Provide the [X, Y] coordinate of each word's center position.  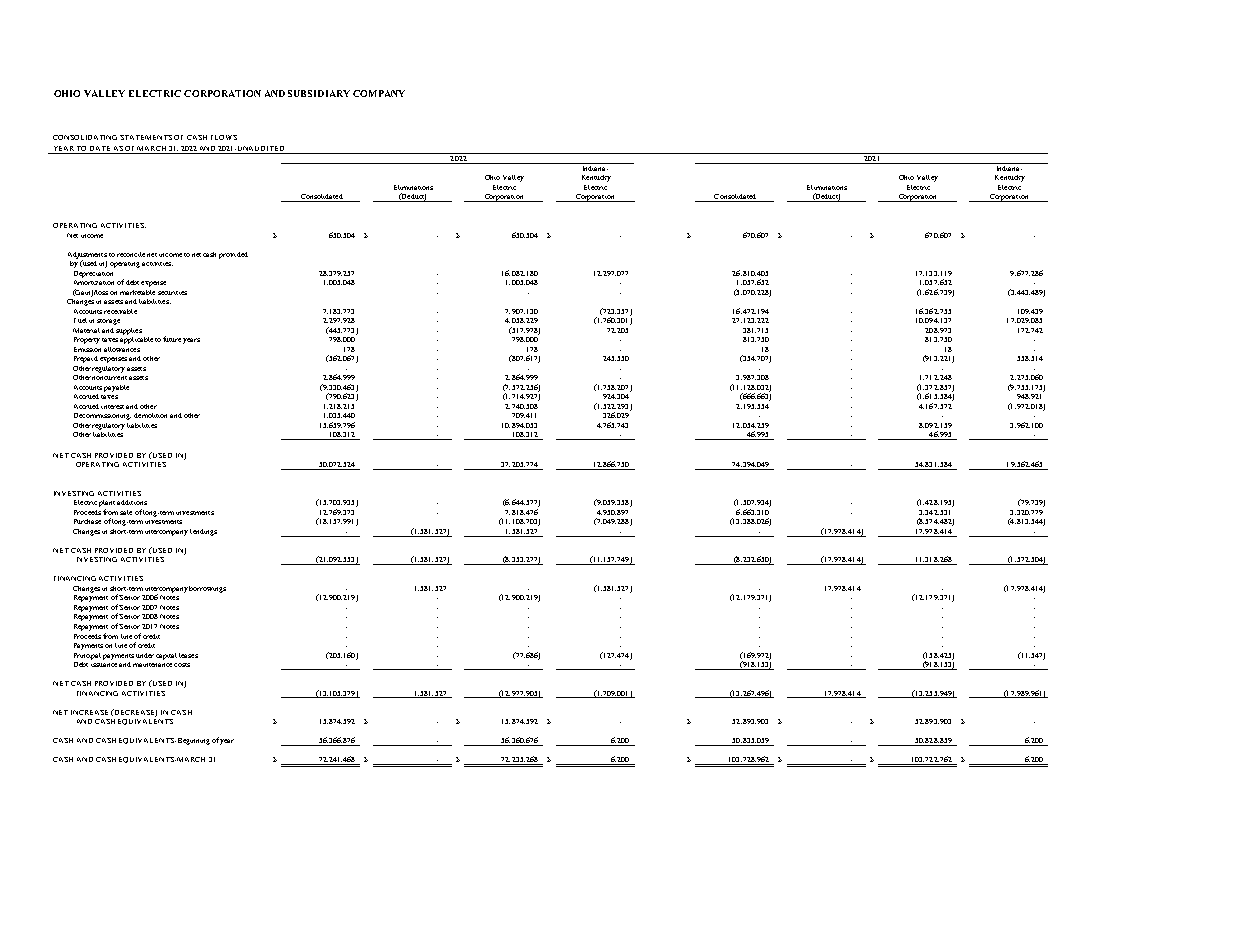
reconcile [131, 254]
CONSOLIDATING [85, 137]
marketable [137, 292]
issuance [104, 663]
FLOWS [224, 137]
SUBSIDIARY [319, 93]
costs [182, 665]
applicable [136, 339]
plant [107, 503]
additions [132, 502]
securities [172, 293]
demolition [150, 415]
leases [188, 655]
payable [116, 388]
